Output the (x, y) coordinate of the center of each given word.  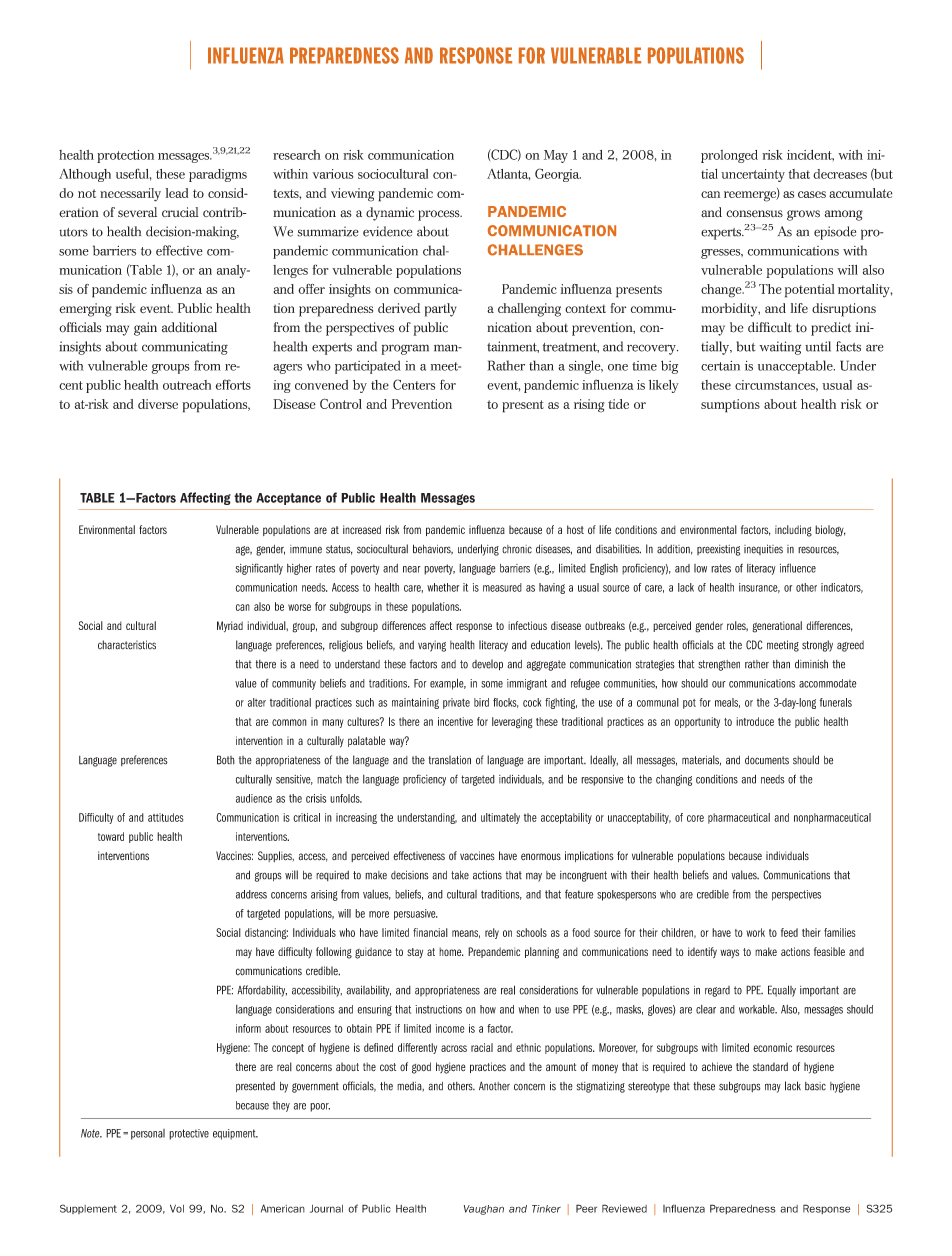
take (460, 875)
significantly (259, 569)
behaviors (433, 549)
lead (176, 193)
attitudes (166, 817)
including (793, 531)
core (695, 818)
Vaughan (484, 1210)
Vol (177, 1208)
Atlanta (509, 174)
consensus (754, 214)
